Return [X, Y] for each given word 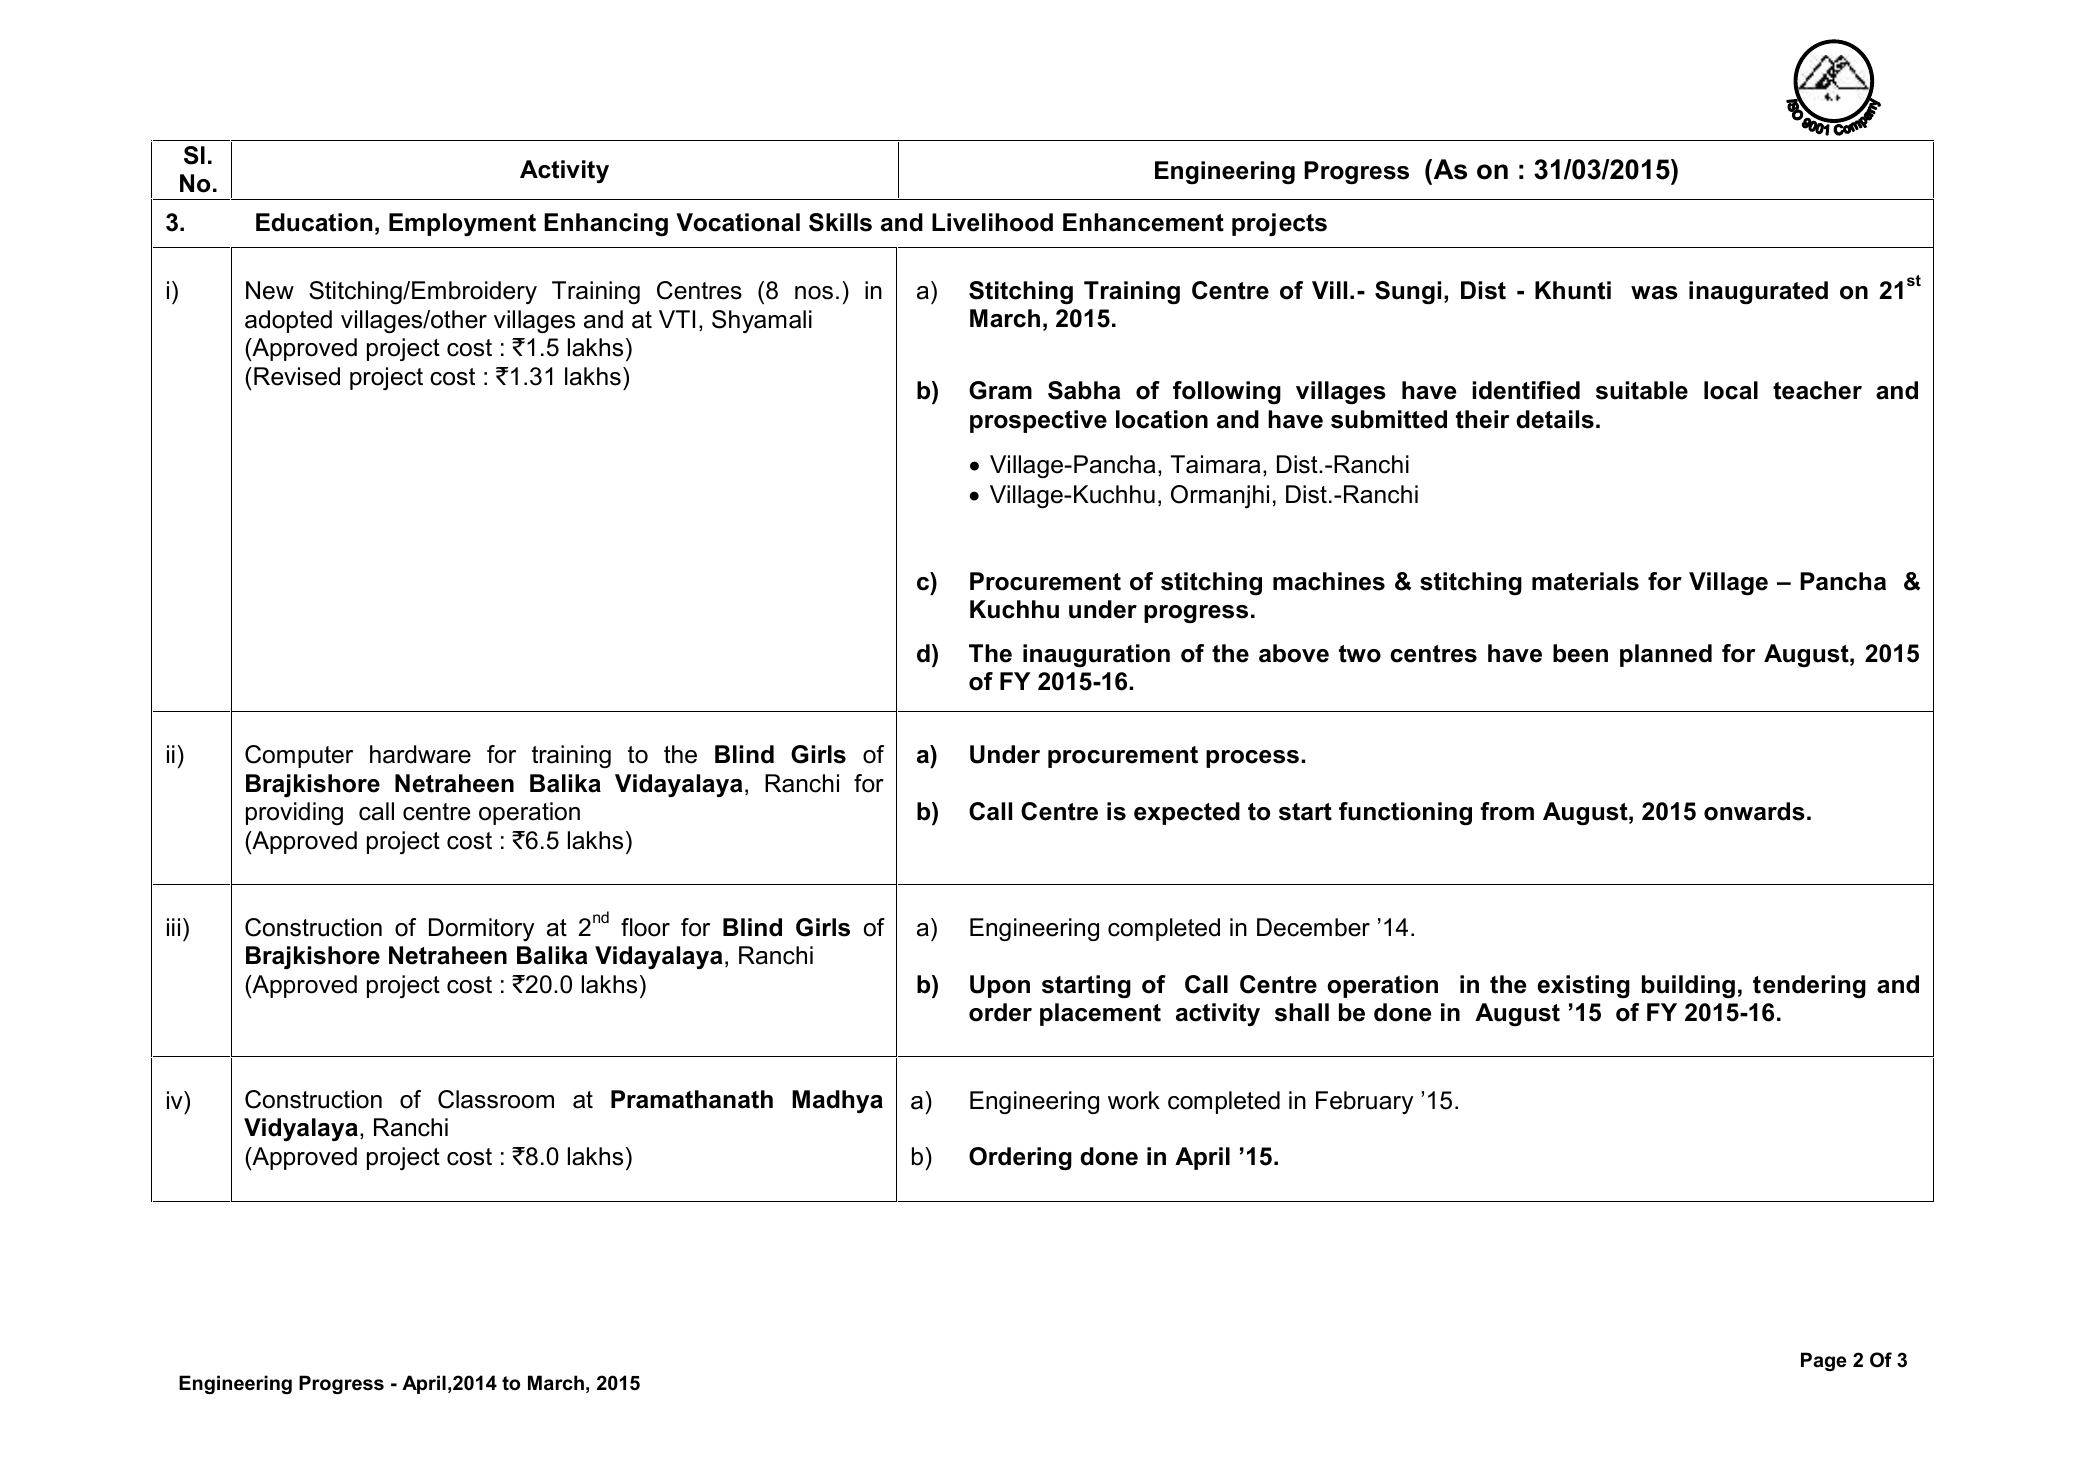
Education [314, 222]
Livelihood [992, 222]
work [1134, 1100]
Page [1824, 1361]
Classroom [496, 1099]
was [1654, 293]
